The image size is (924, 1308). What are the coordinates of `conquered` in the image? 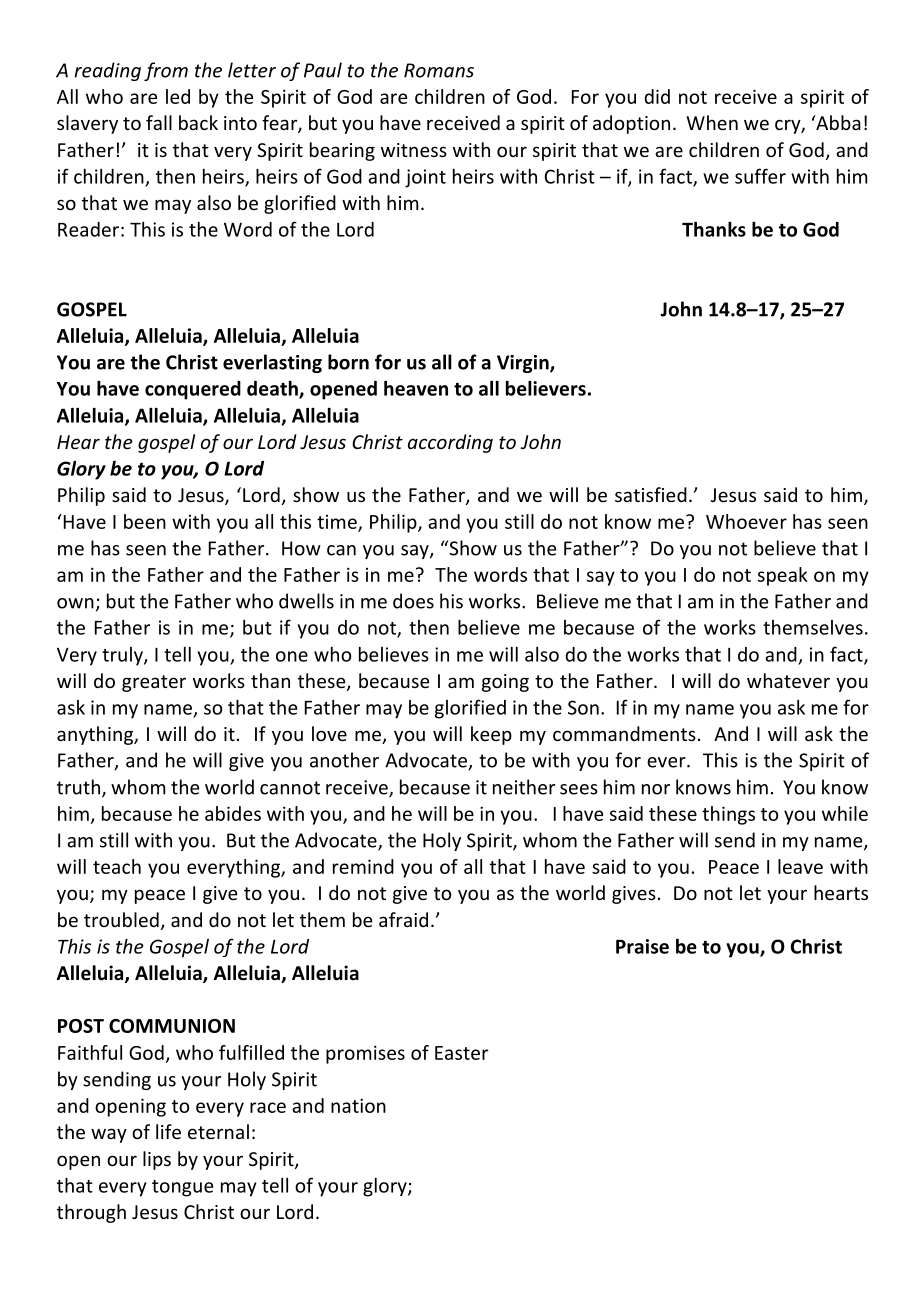 It's located at (193, 390).
